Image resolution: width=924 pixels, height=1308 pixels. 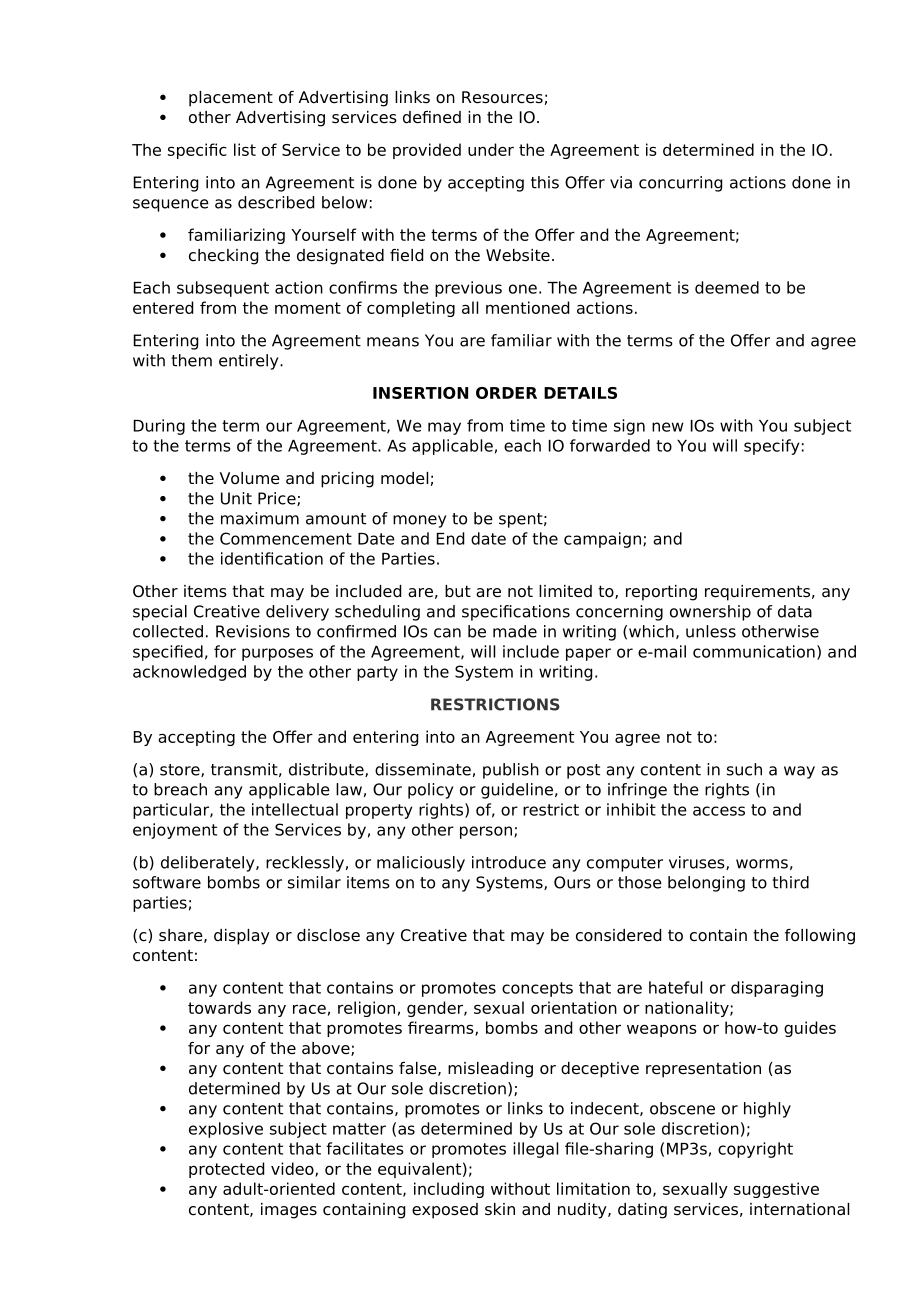 I want to click on under, so click(x=491, y=149).
